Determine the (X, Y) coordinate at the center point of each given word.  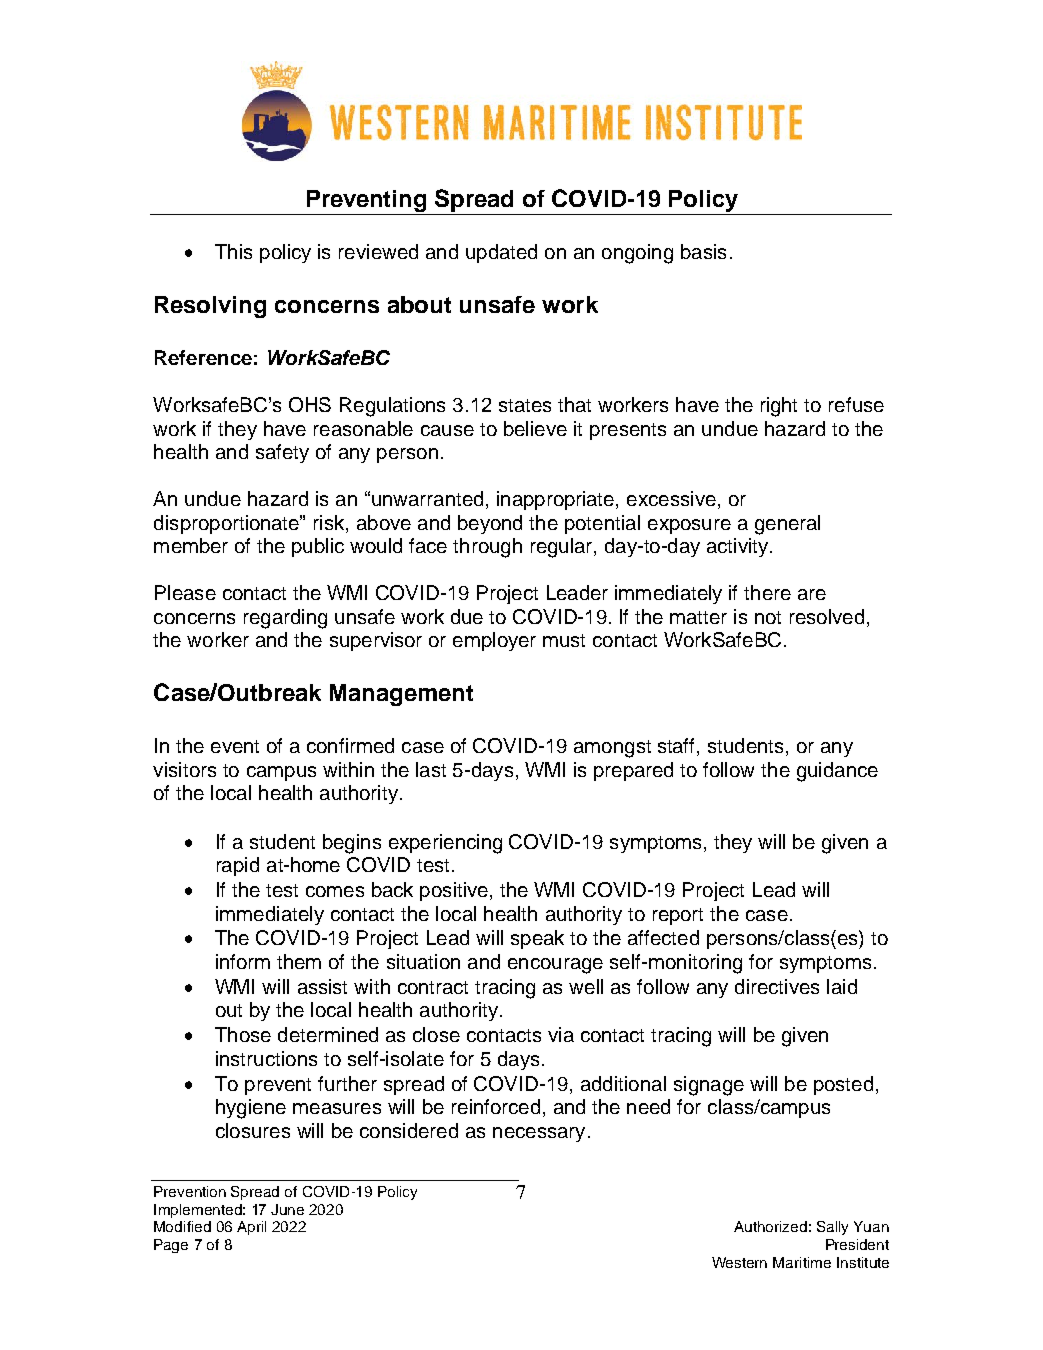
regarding (285, 619)
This (233, 251)
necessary (539, 1134)
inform (243, 961)
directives (777, 986)
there (767, 592)
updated (501, 253)
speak (537, 939)
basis (703, 251)
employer (494, 641)
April (251, 1228)
